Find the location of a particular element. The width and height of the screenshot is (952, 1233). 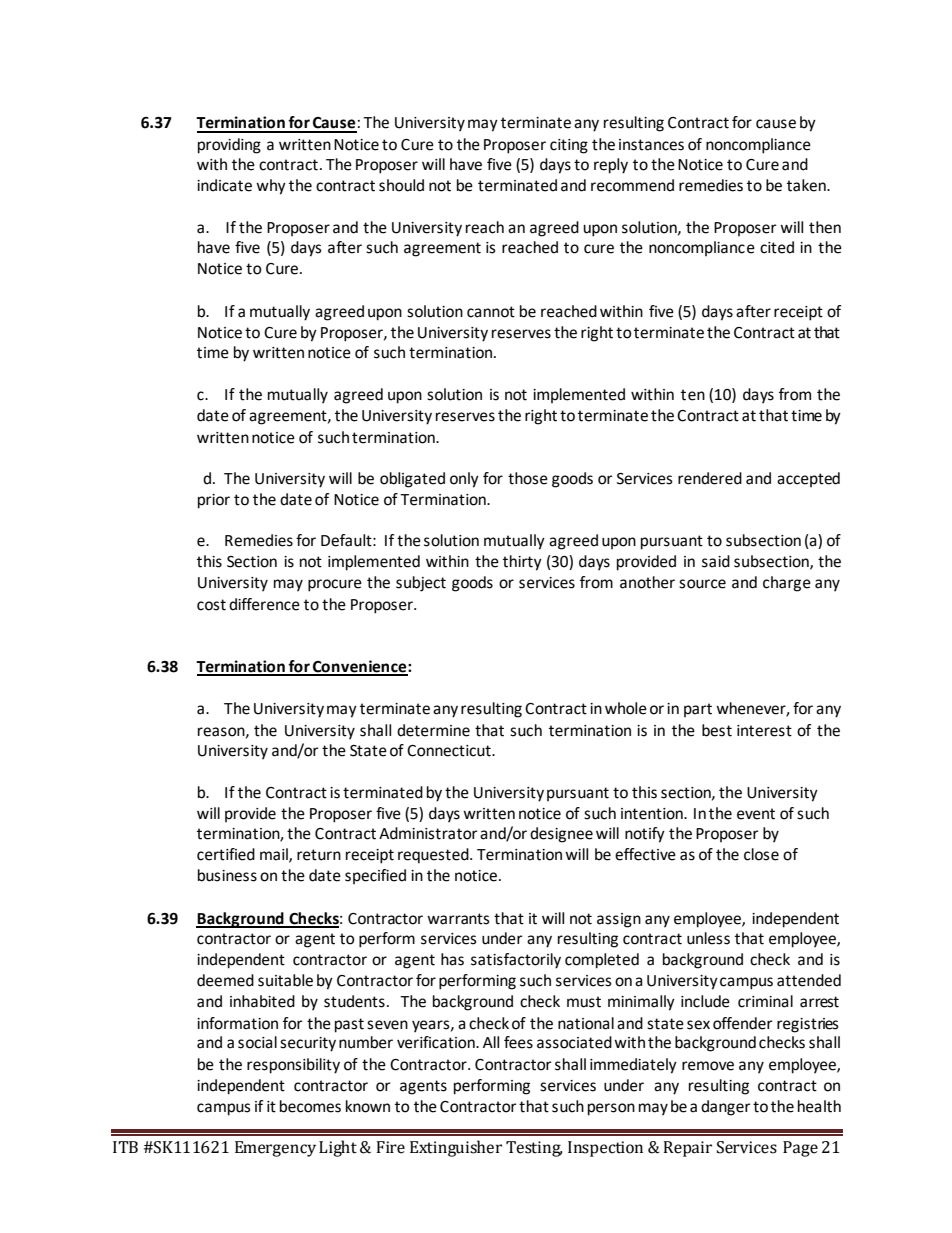

cost is located at coordinates (211, 605).
